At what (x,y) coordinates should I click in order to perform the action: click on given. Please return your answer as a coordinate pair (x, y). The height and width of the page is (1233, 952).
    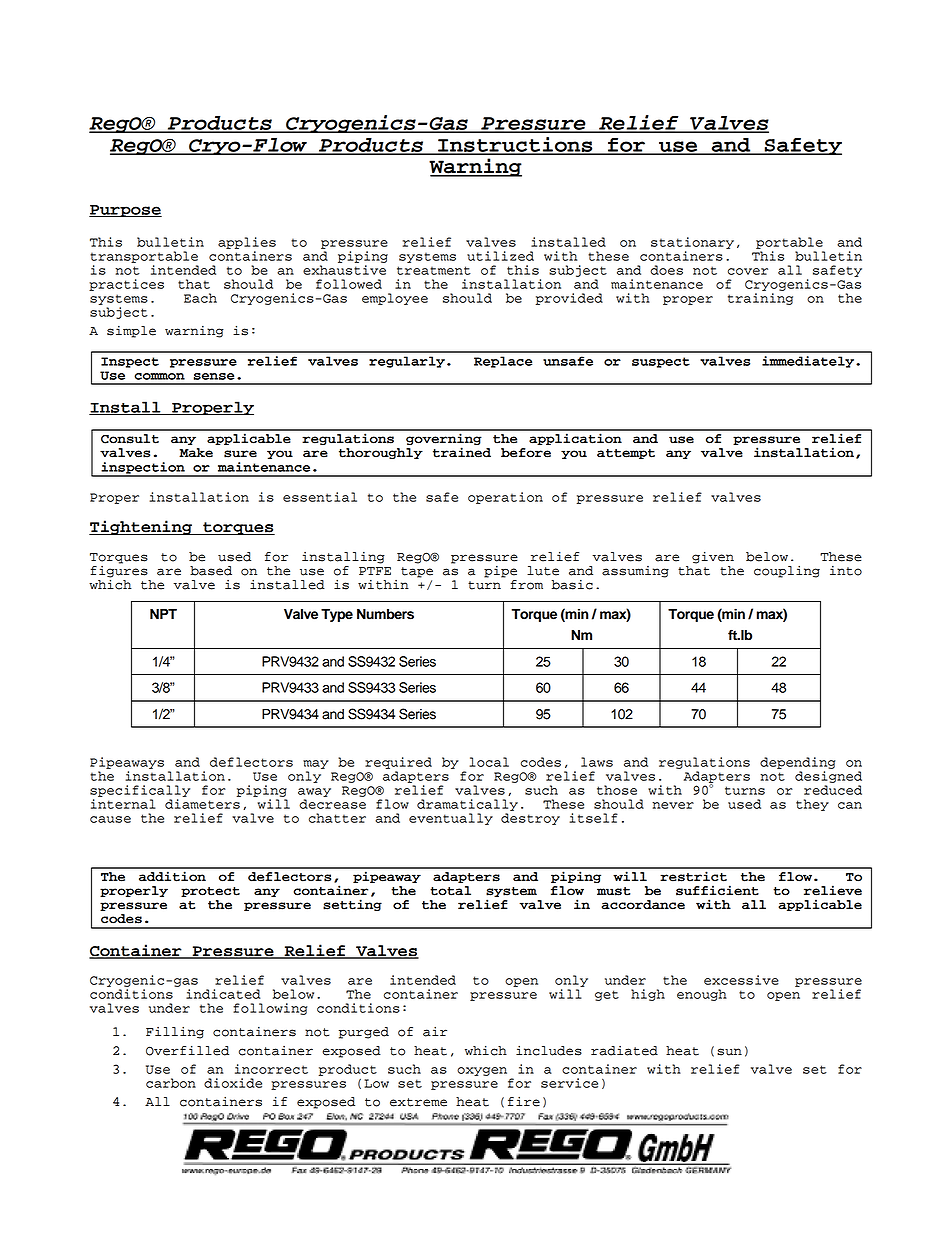
    Looking at the image, I should click on (713, 557).
